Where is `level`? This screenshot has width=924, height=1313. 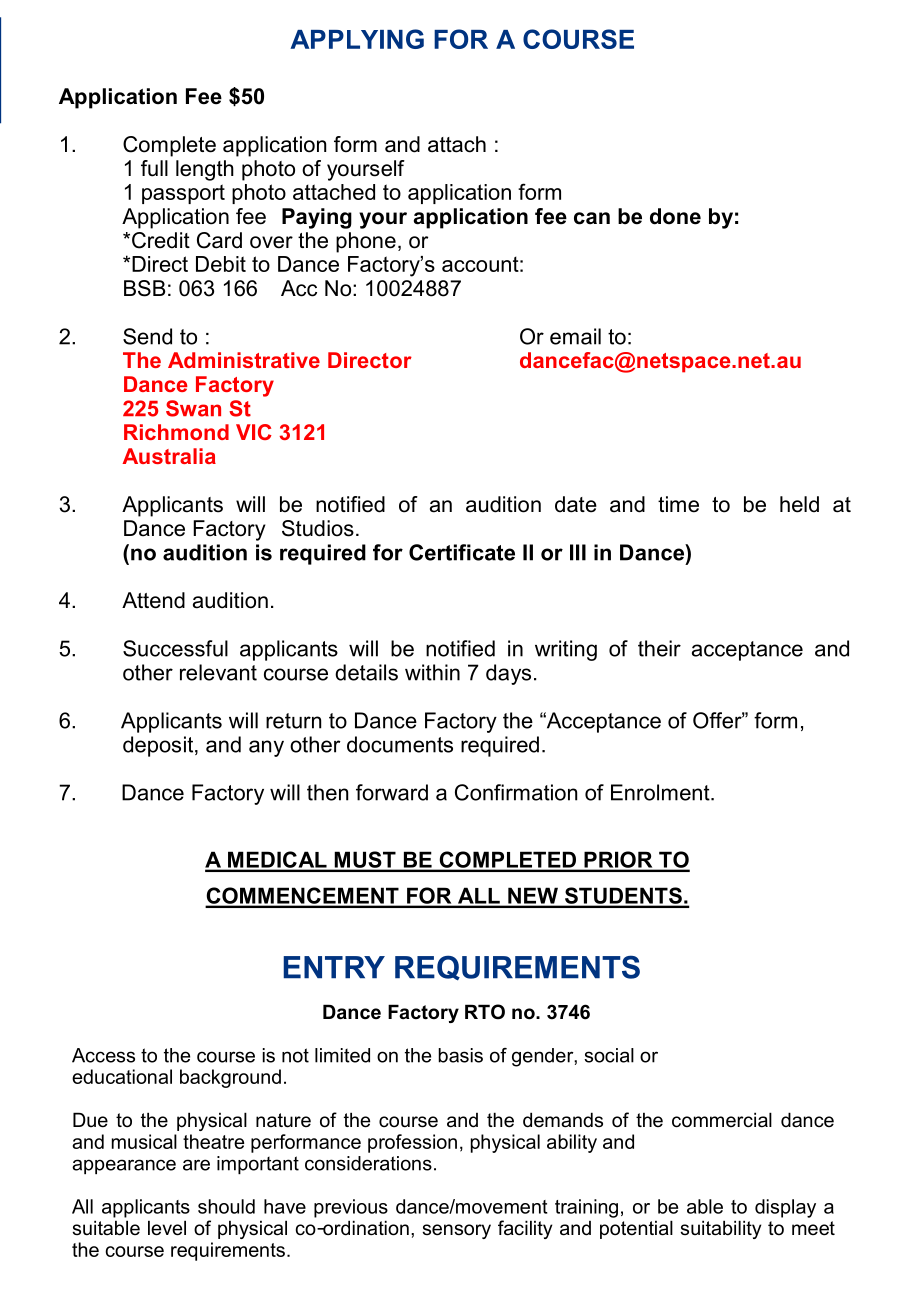
level is located at coordinates (167, 1228).
